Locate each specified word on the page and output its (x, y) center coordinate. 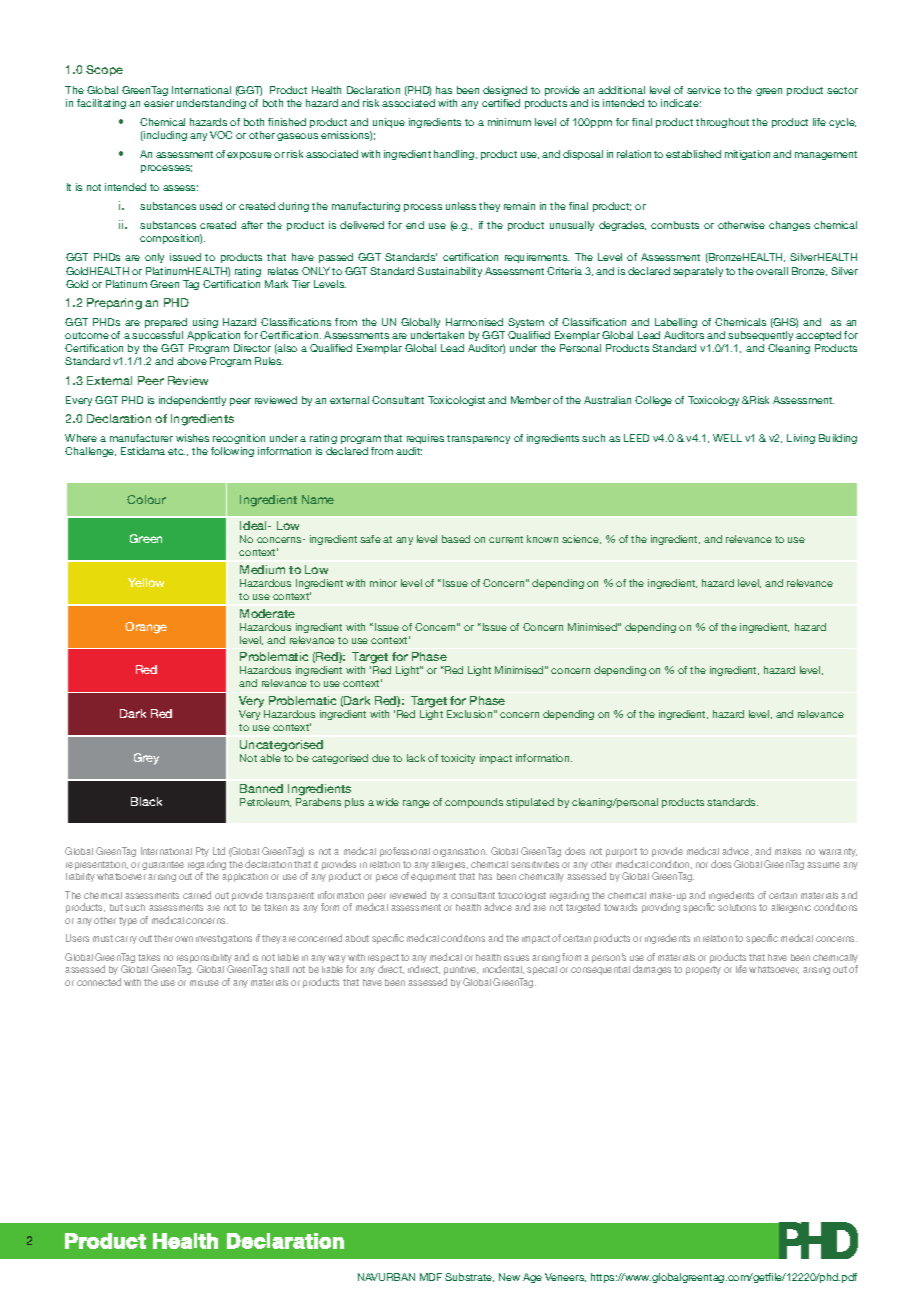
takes (149, 957)
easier (159, 103)
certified (501, 103)
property (703, 970)
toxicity (458, 759)
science (581, 539)
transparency (478, 439)
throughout (722, 123)
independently (192, 401)
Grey (146, 759)
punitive (461, 972)
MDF (431, 1277)
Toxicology (713, 401)
